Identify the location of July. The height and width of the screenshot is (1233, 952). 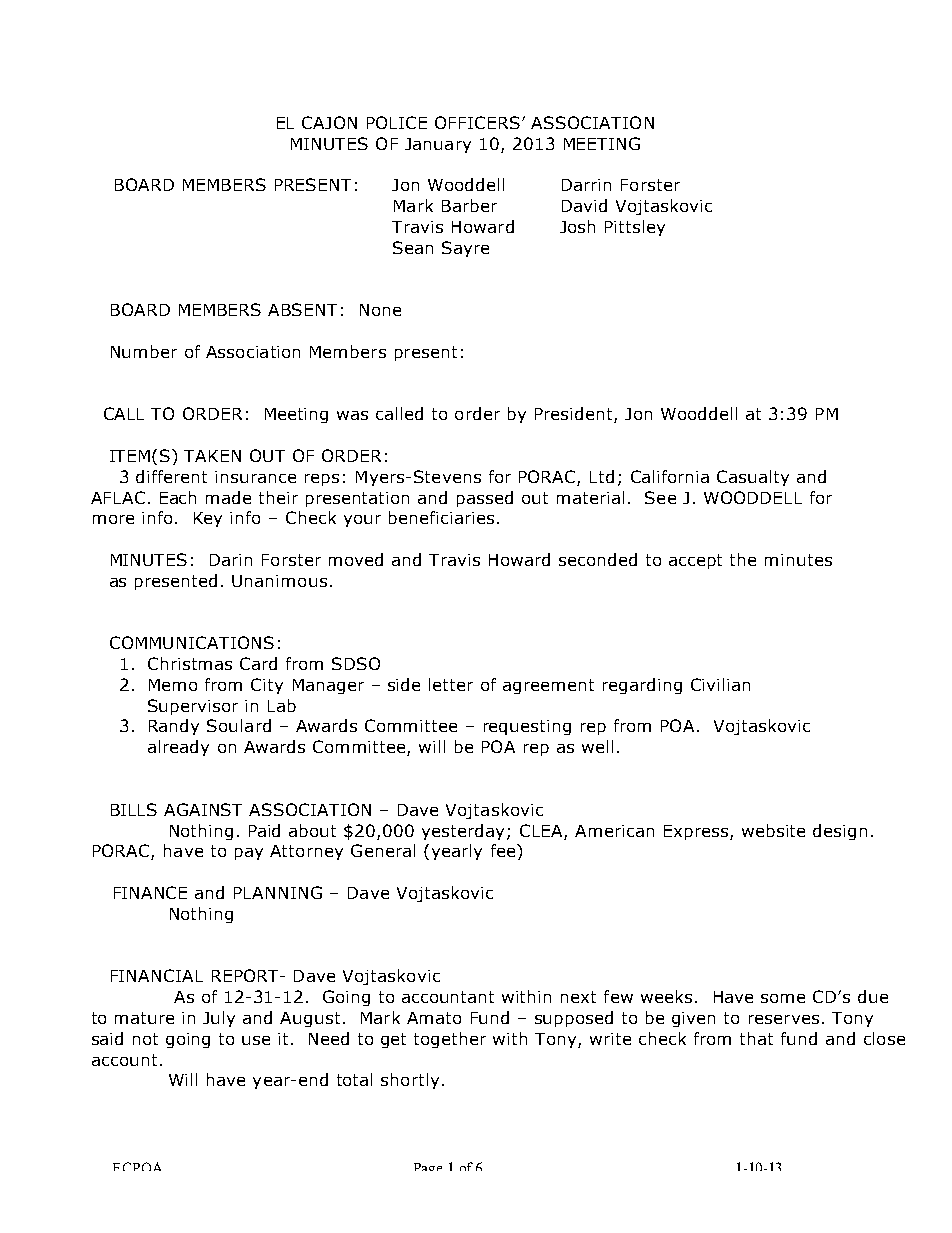
(219, 1019).
